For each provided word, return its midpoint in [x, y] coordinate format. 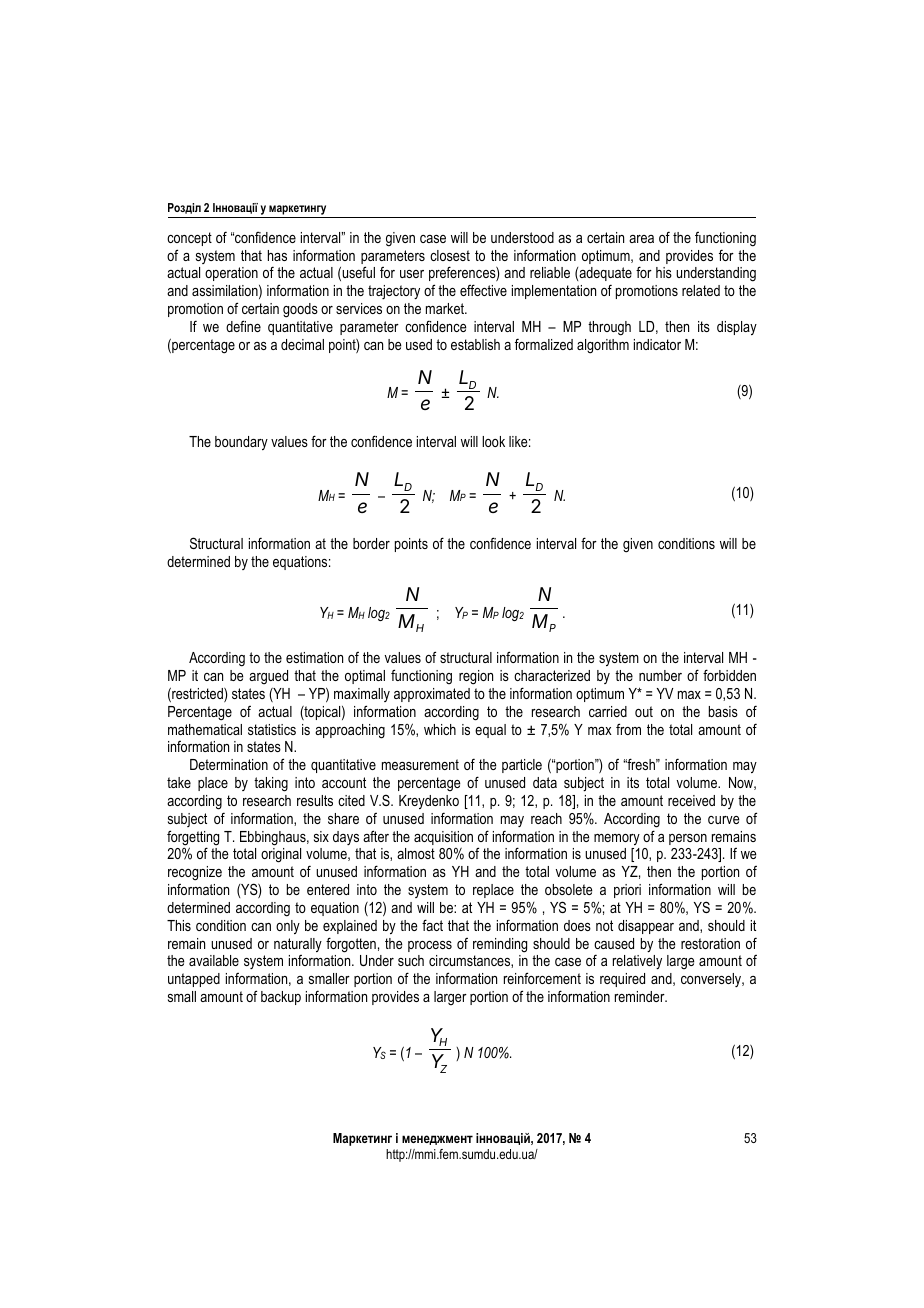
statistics [272, 729]
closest [450, 255]
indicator [657, 344]
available [214, 960]
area [641, 239]
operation [231, 274]
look [493, 441]
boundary [241, 443]
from [628, 729]
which [440, 729]
